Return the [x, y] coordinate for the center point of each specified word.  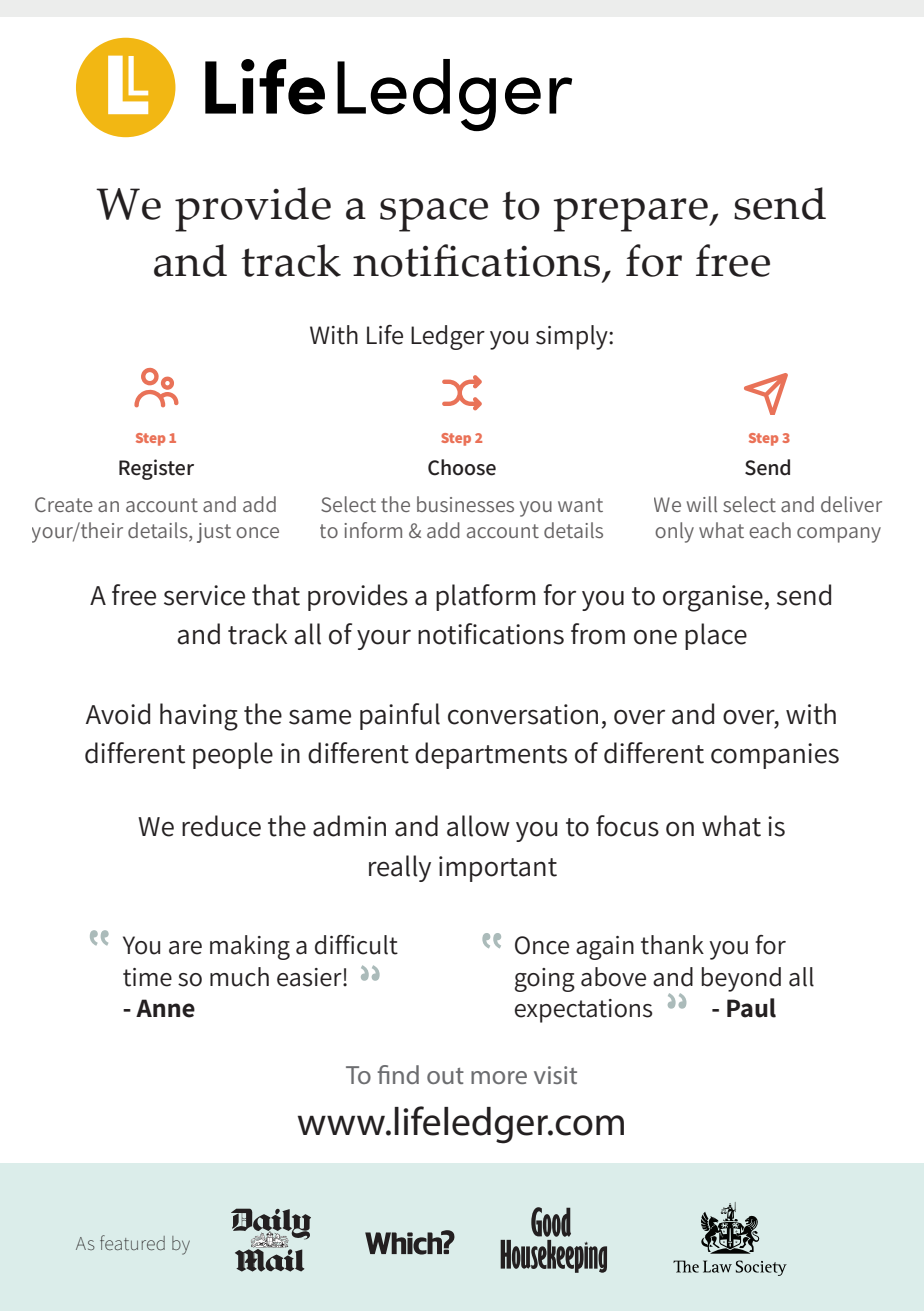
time [147, 977]
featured [132, 1242]
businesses [465, 504]
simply [573, 337]
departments [491, 755]
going [545, 980]
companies [775, 756]
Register [156, 469]
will [702, 504]
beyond [741, 979]
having [199, 717]
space [434, 215]
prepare [631, 215]
